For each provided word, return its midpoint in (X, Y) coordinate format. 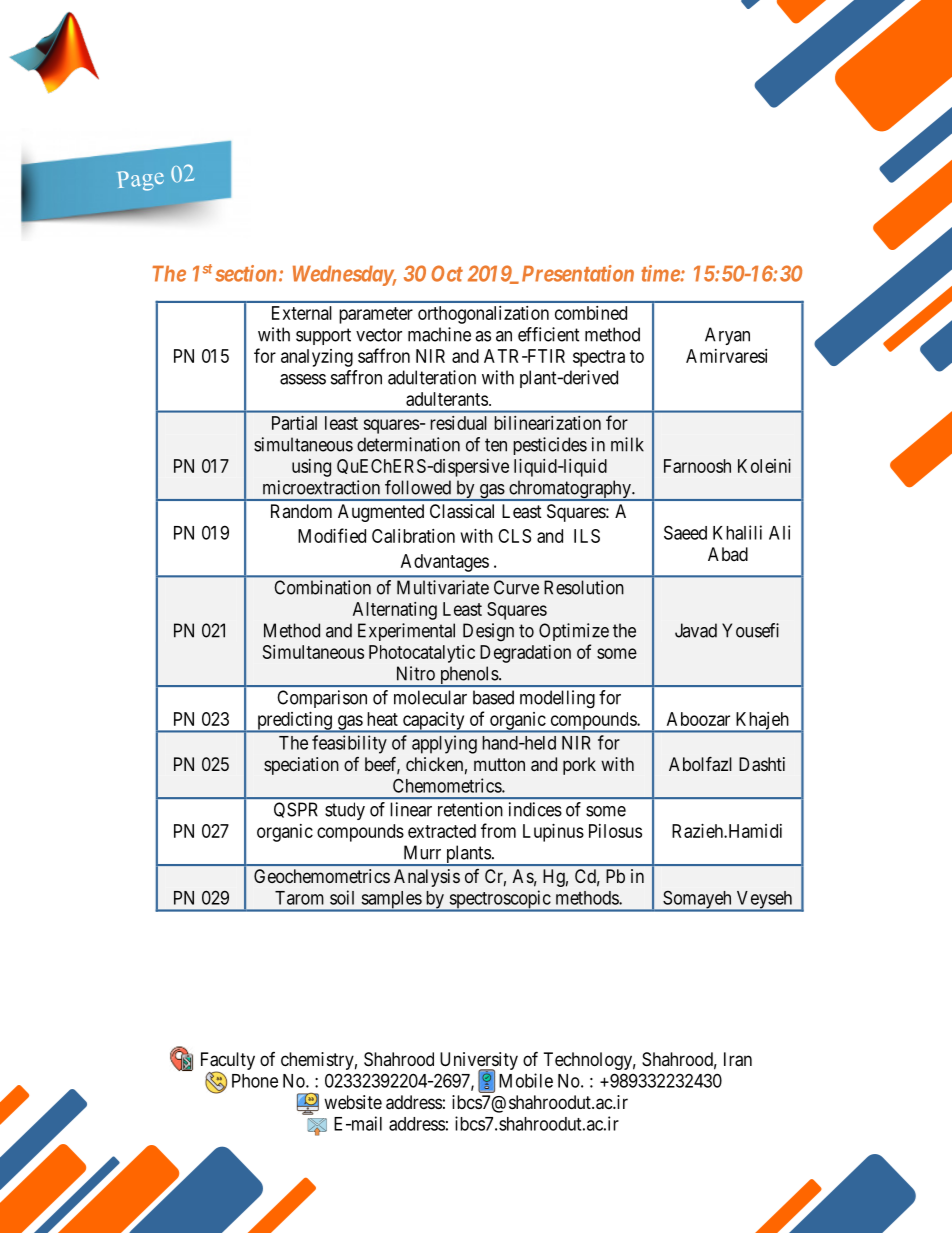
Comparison (322, 699)
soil (342, 897)
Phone (255, 1081)
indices (535, 809)
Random (301, 511)
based (493, 697)
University (479, 1062)
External (302, 313)
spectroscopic (499, 900)
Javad (696, 630)
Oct (447, 273)
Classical (462, 511)
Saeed (685, 532)
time (661, 273)
